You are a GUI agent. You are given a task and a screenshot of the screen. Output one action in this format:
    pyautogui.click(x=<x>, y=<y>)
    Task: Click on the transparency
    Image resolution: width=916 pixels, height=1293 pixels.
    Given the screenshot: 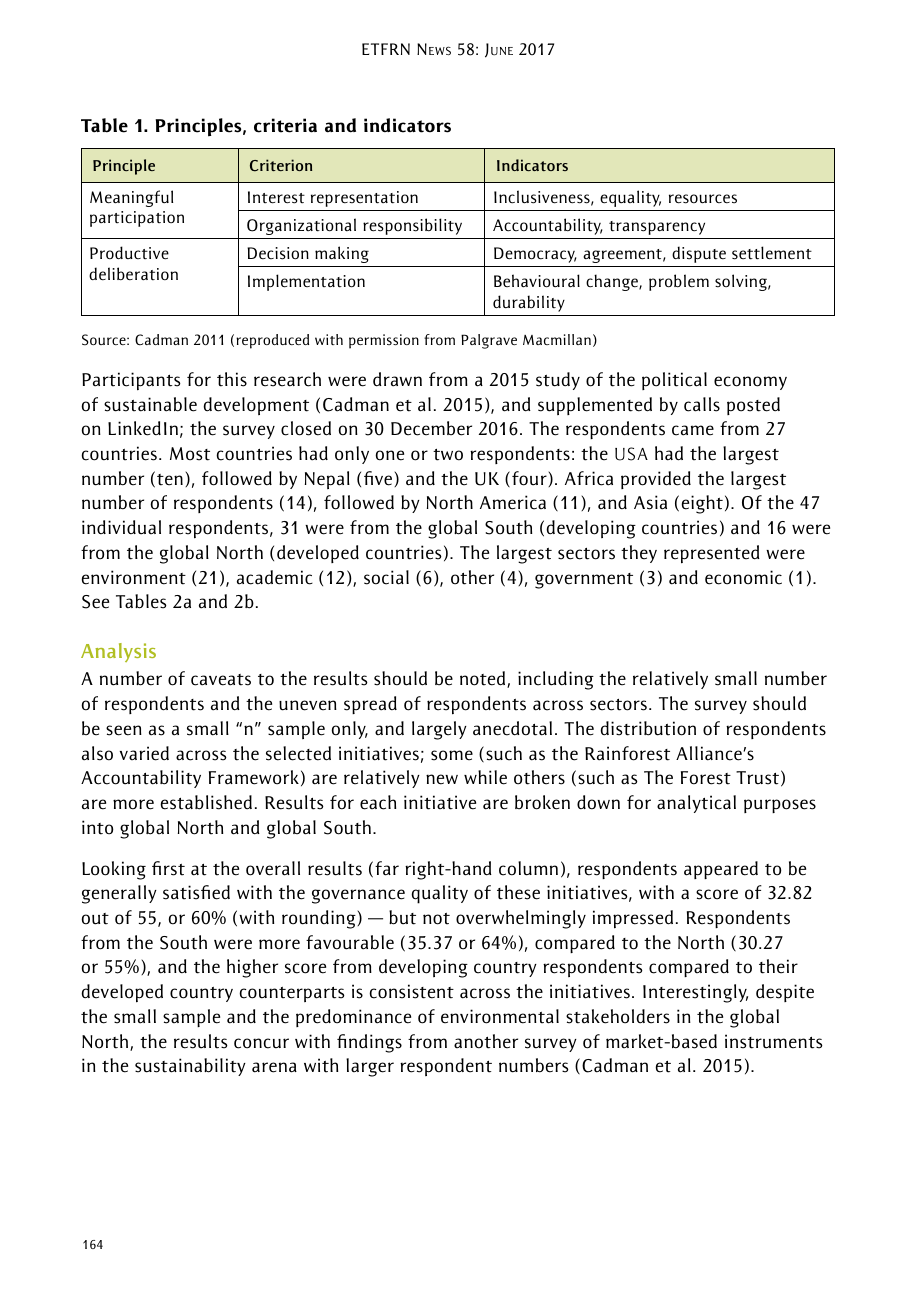 What is the action you would take?
    pyautogui.click(x=657, y=228)
